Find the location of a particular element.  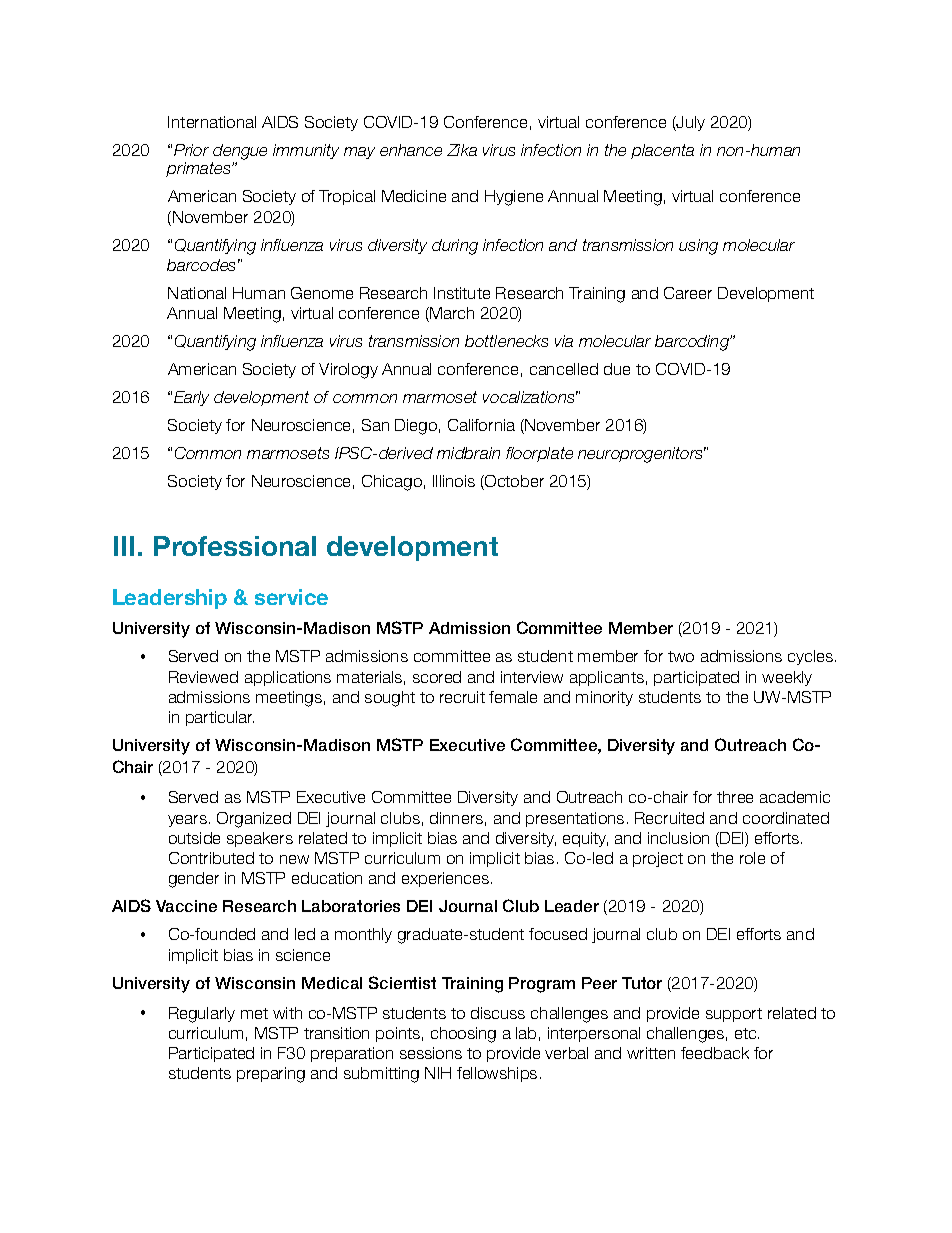

due is located at coordinates (617, 369).
